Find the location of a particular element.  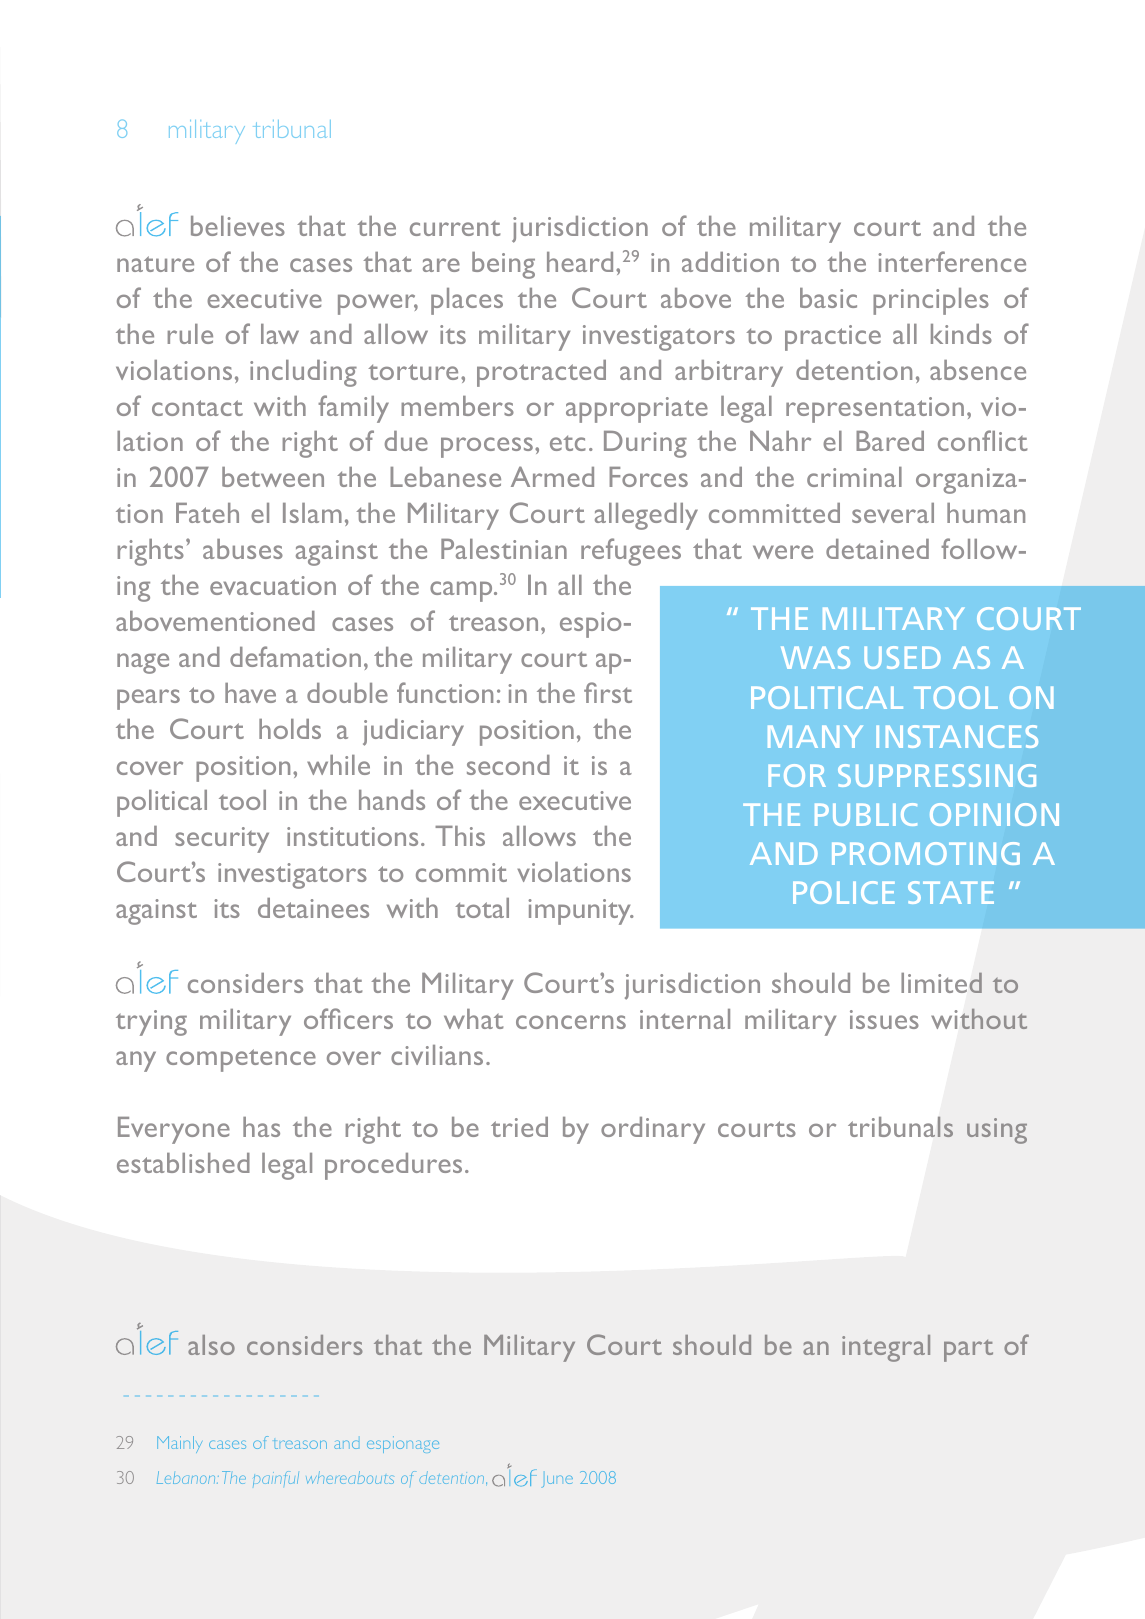

interference is located at coordinates (952, 261).
